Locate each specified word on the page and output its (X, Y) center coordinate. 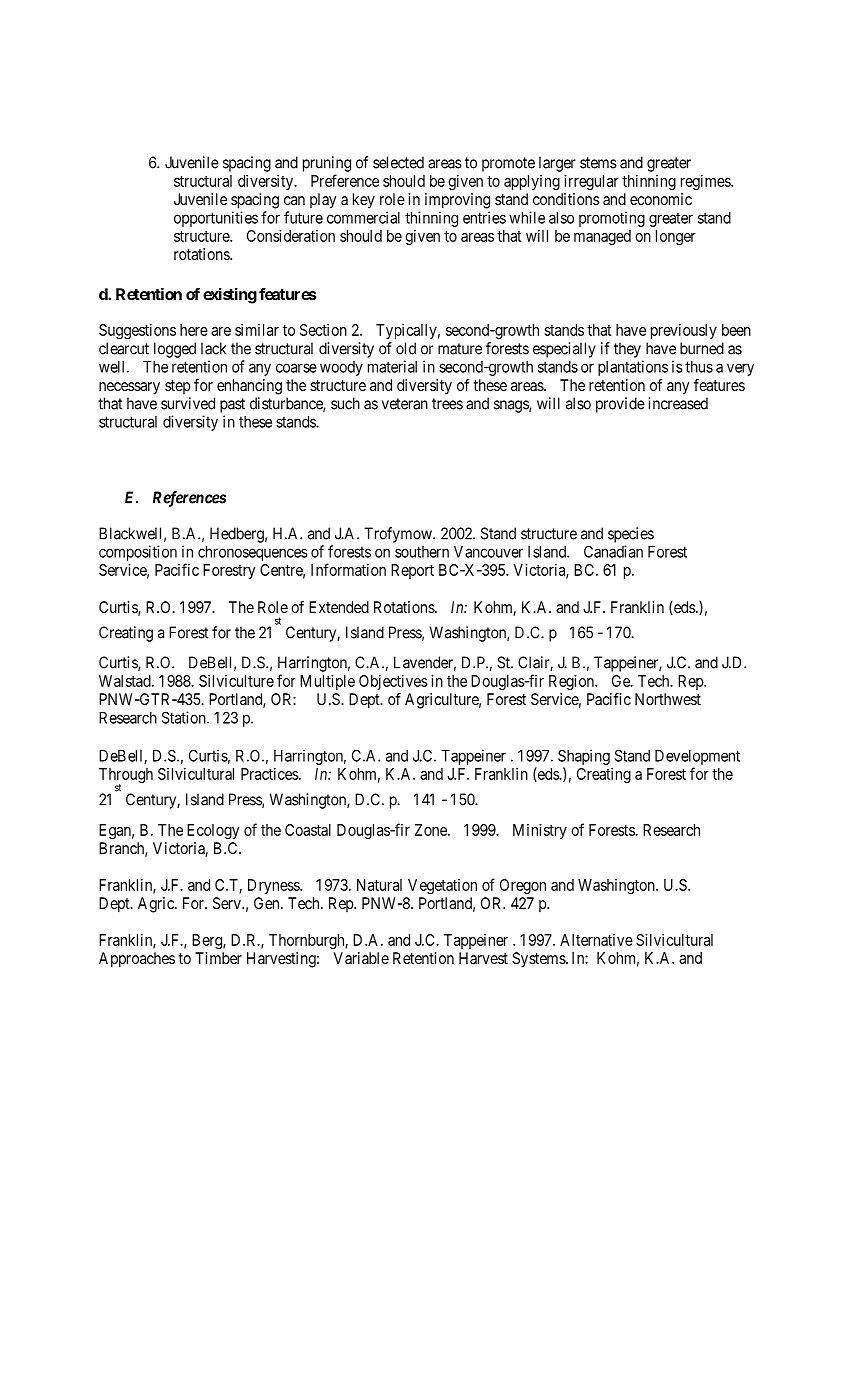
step (177, 387)
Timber (218, 958)
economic (661, 199)
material (392, 366)
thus (699, 367)
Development (697, 757)
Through (126, 777)
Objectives (393, 682)
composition (138, 553)
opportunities (216, 219)
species (631, 535)
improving (457, 201)
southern (422, 552)
